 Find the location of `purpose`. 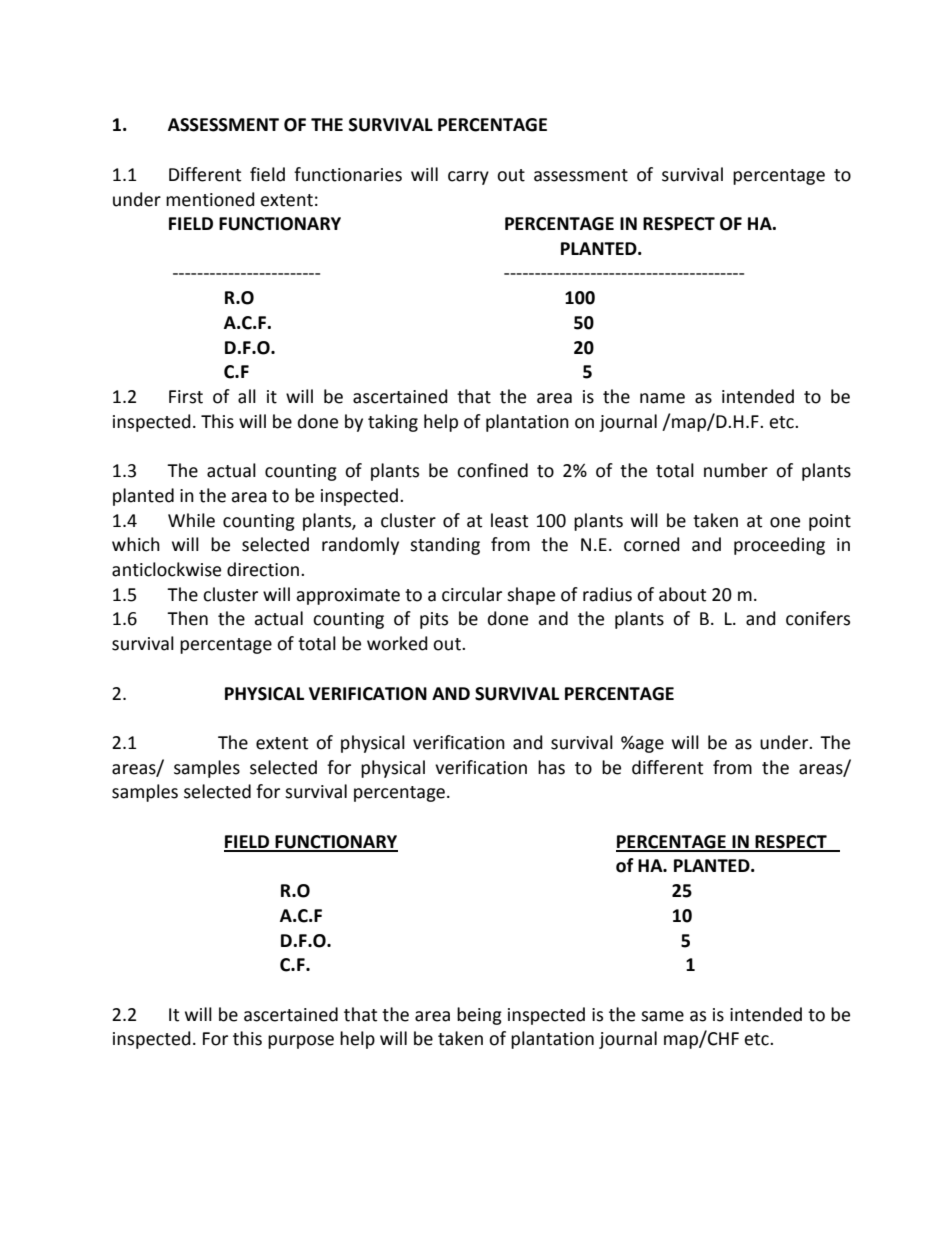

purpose is located at coordinates (301, 1042).
